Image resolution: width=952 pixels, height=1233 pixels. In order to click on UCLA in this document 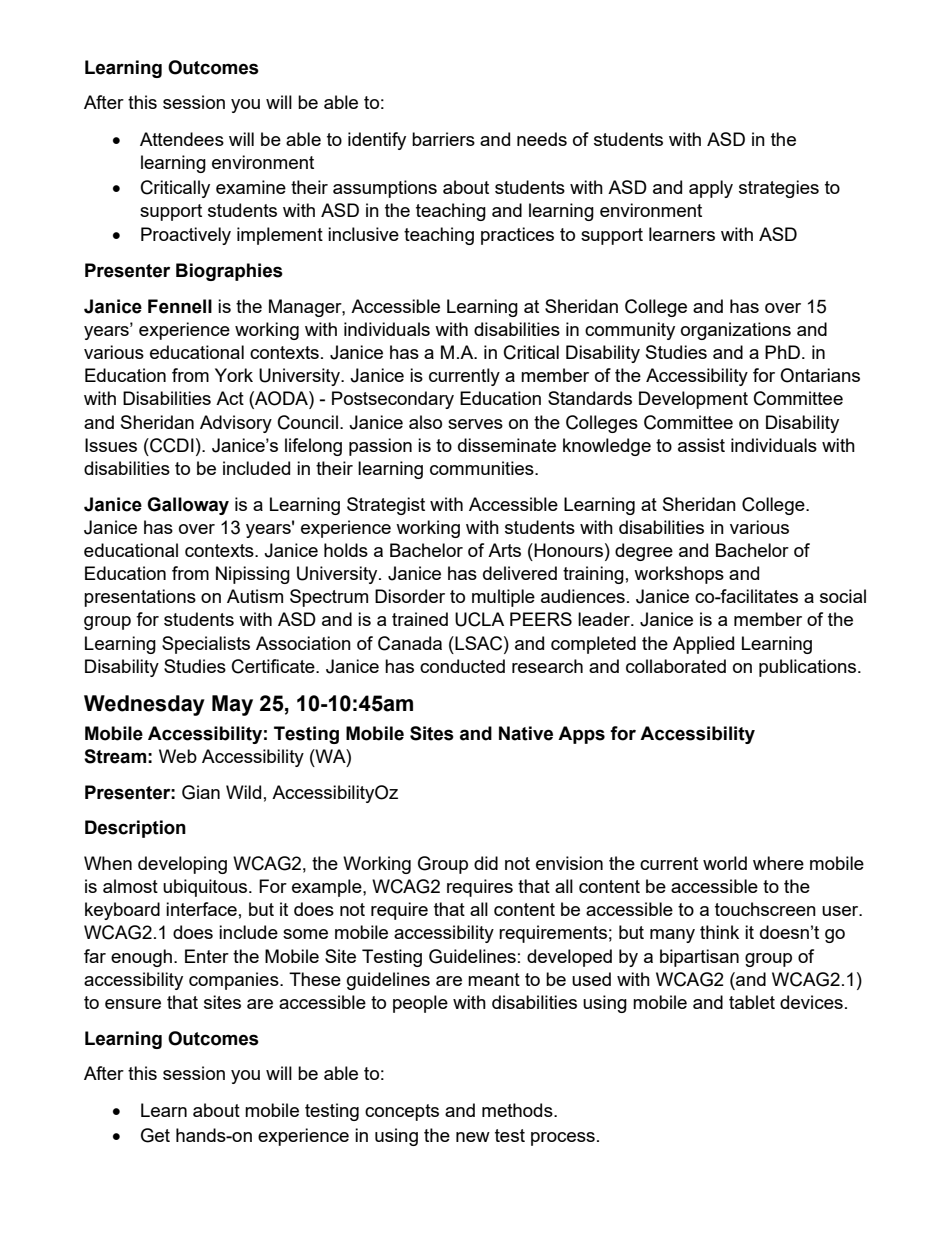, I will do `click(479, 619)`.
